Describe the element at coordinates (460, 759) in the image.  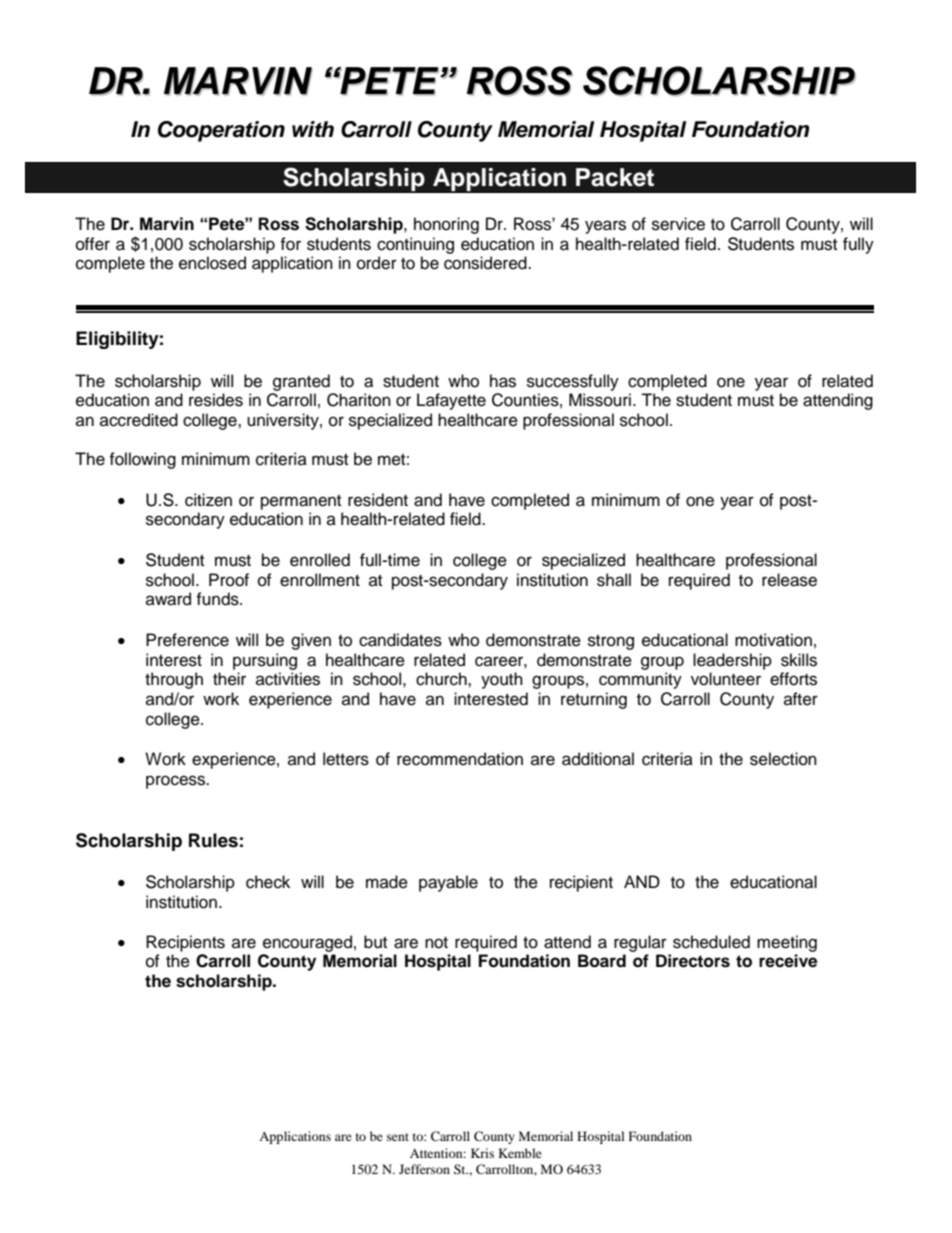
I see `recommendation` at that location.
